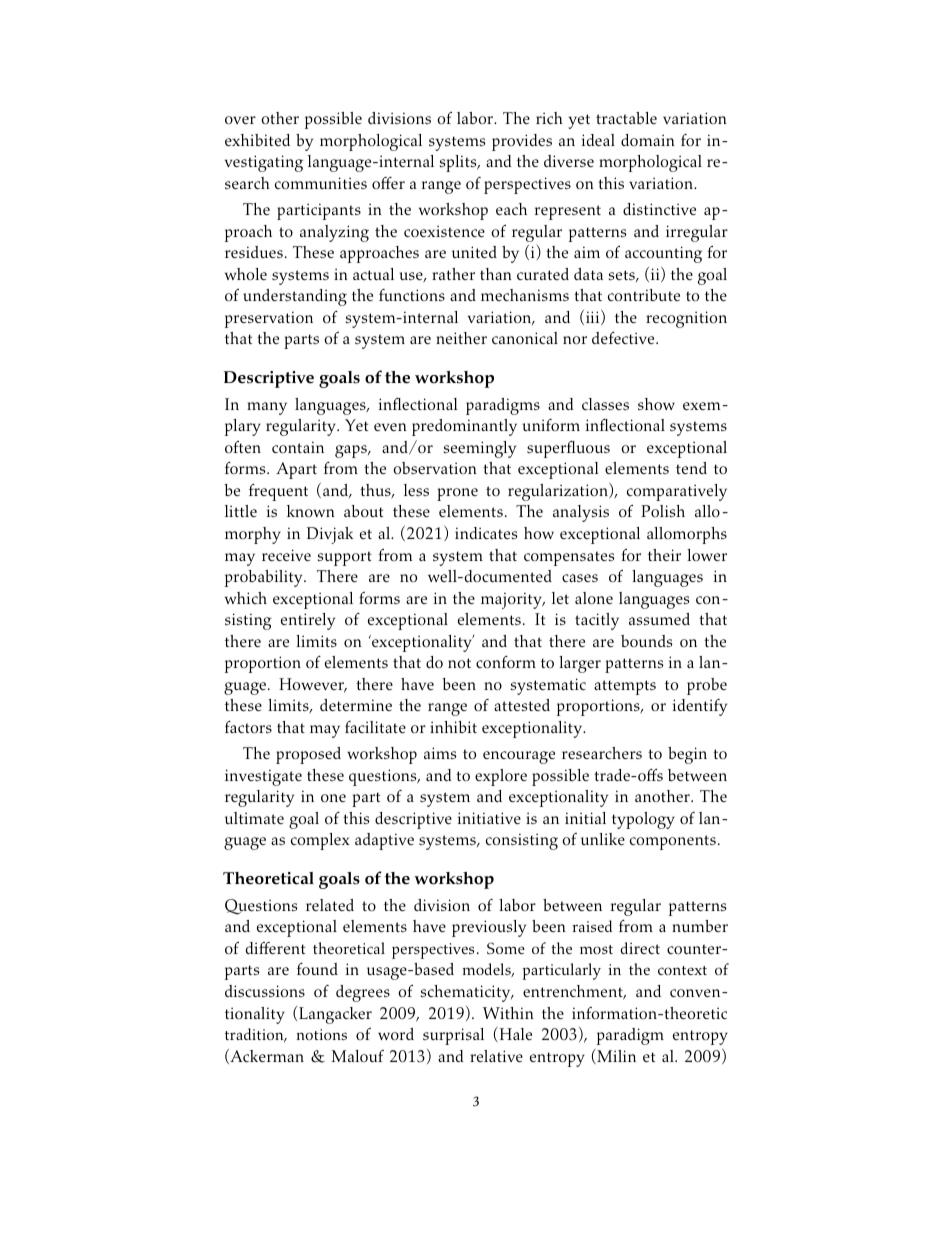 The width and height of the screenshot is (952, 1233). What do you see at coordinates (522, 142) in the screenshot?
I see `provides` at bounding box center [522, 142].
